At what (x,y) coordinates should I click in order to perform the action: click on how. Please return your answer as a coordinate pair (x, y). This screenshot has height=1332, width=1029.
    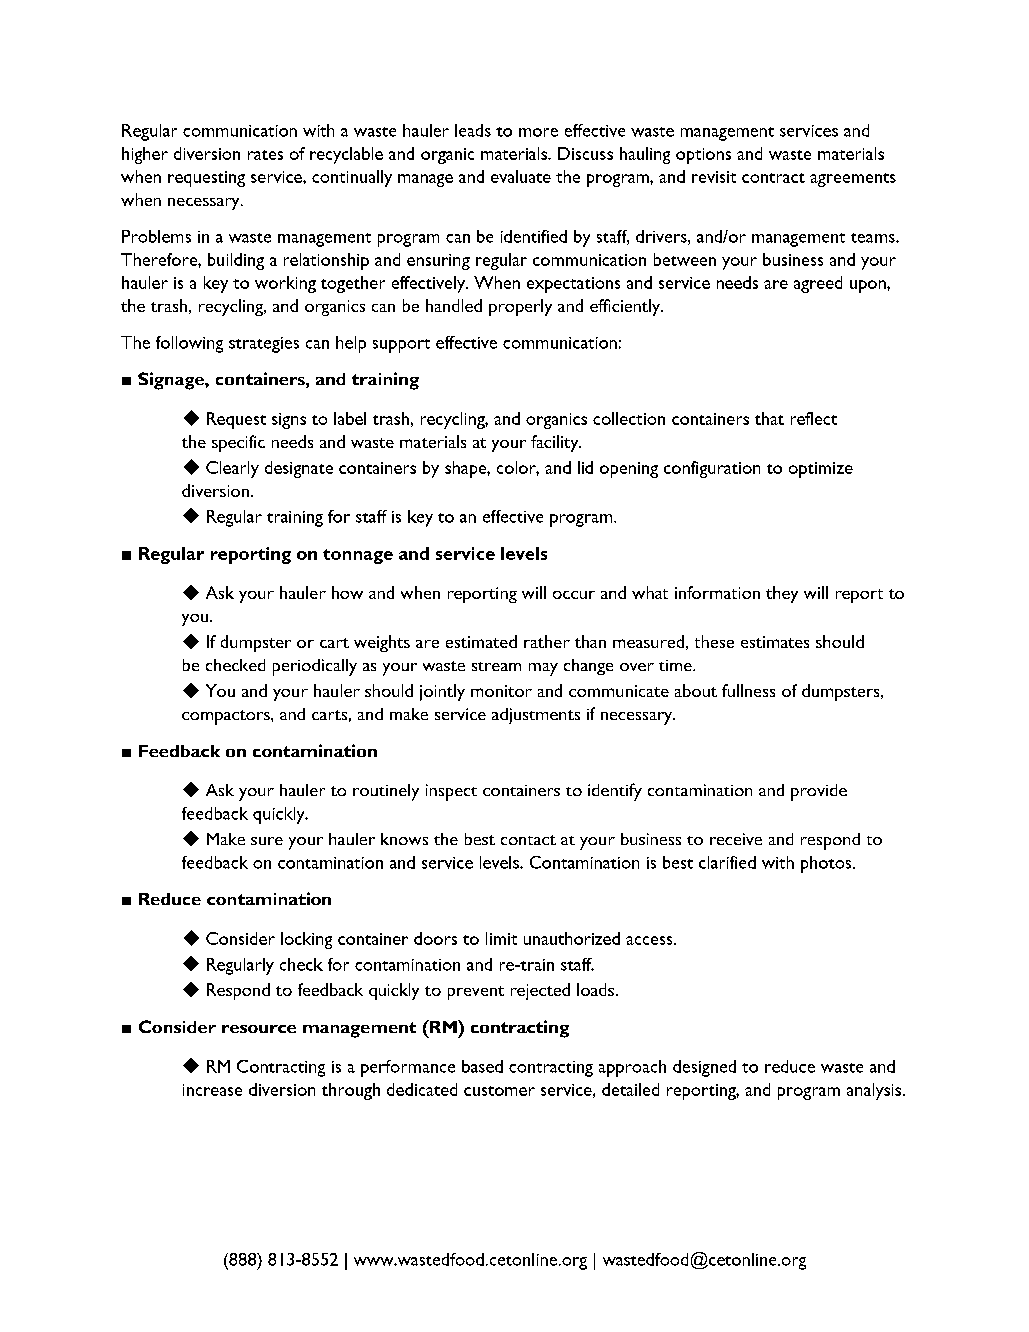
    Looking at the image, I should click on (347, 592).
